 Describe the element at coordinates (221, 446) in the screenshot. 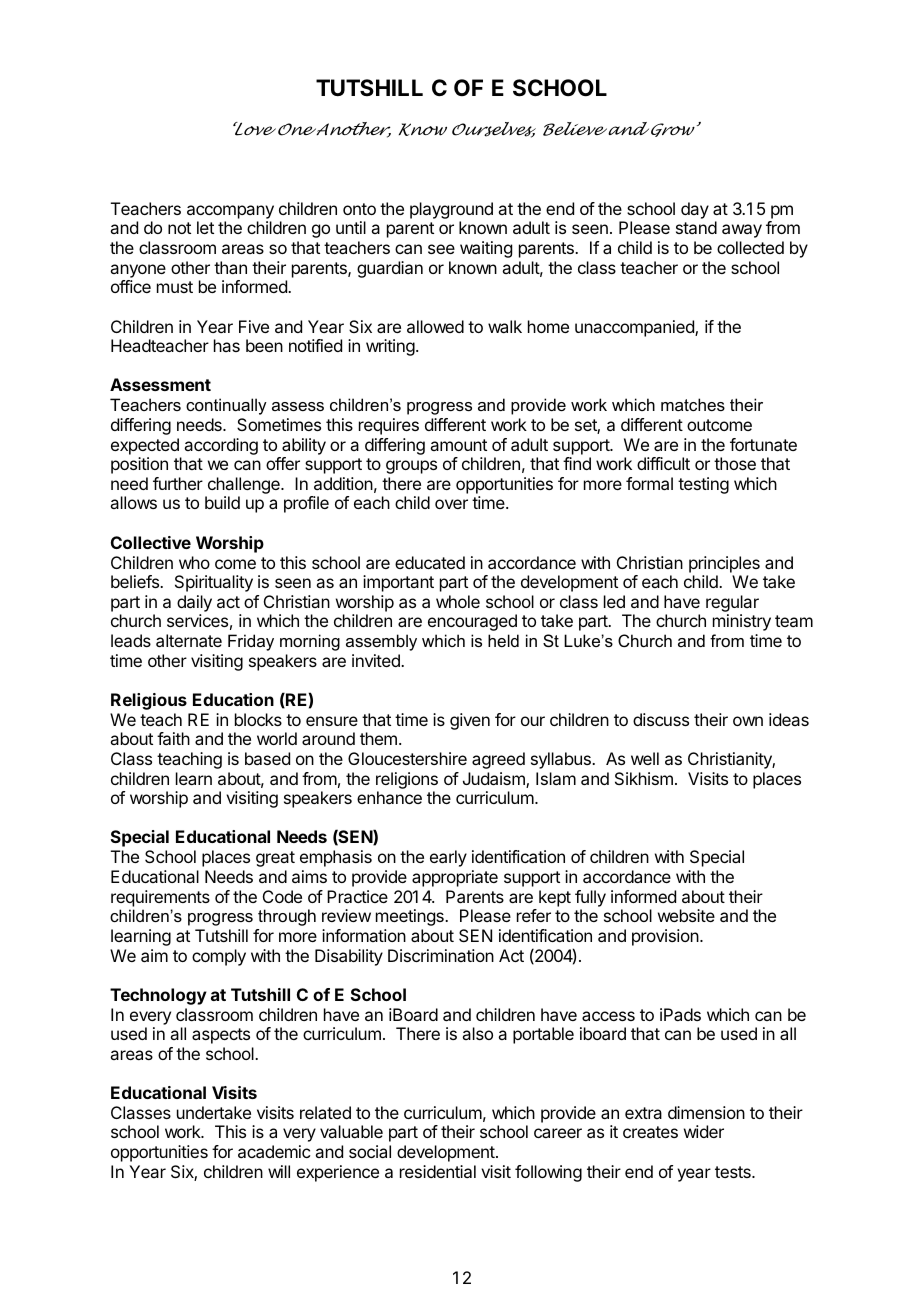

I see `according` at that location.
